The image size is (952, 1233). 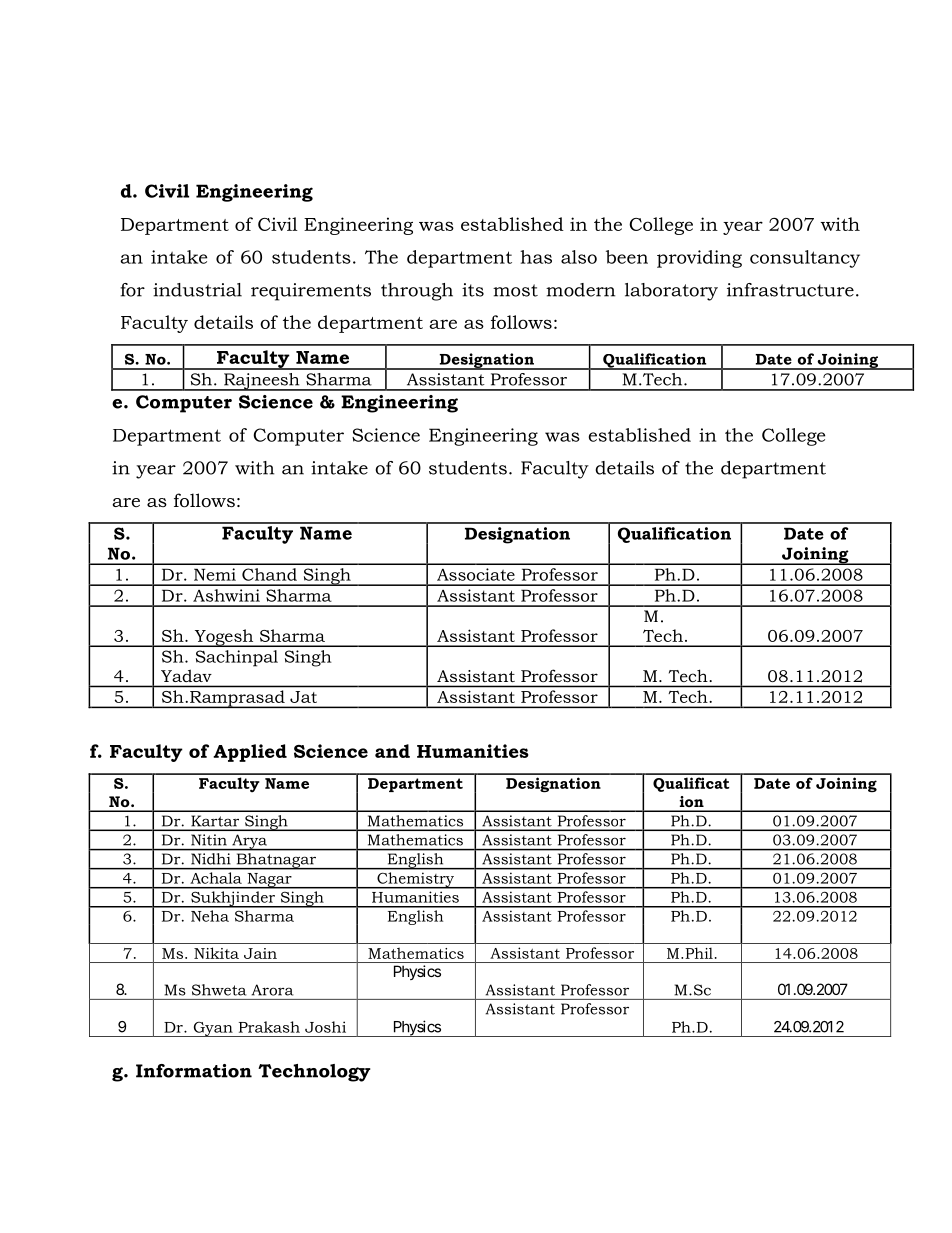 I want to click on Chemistry, so click(x=415, y=880).
